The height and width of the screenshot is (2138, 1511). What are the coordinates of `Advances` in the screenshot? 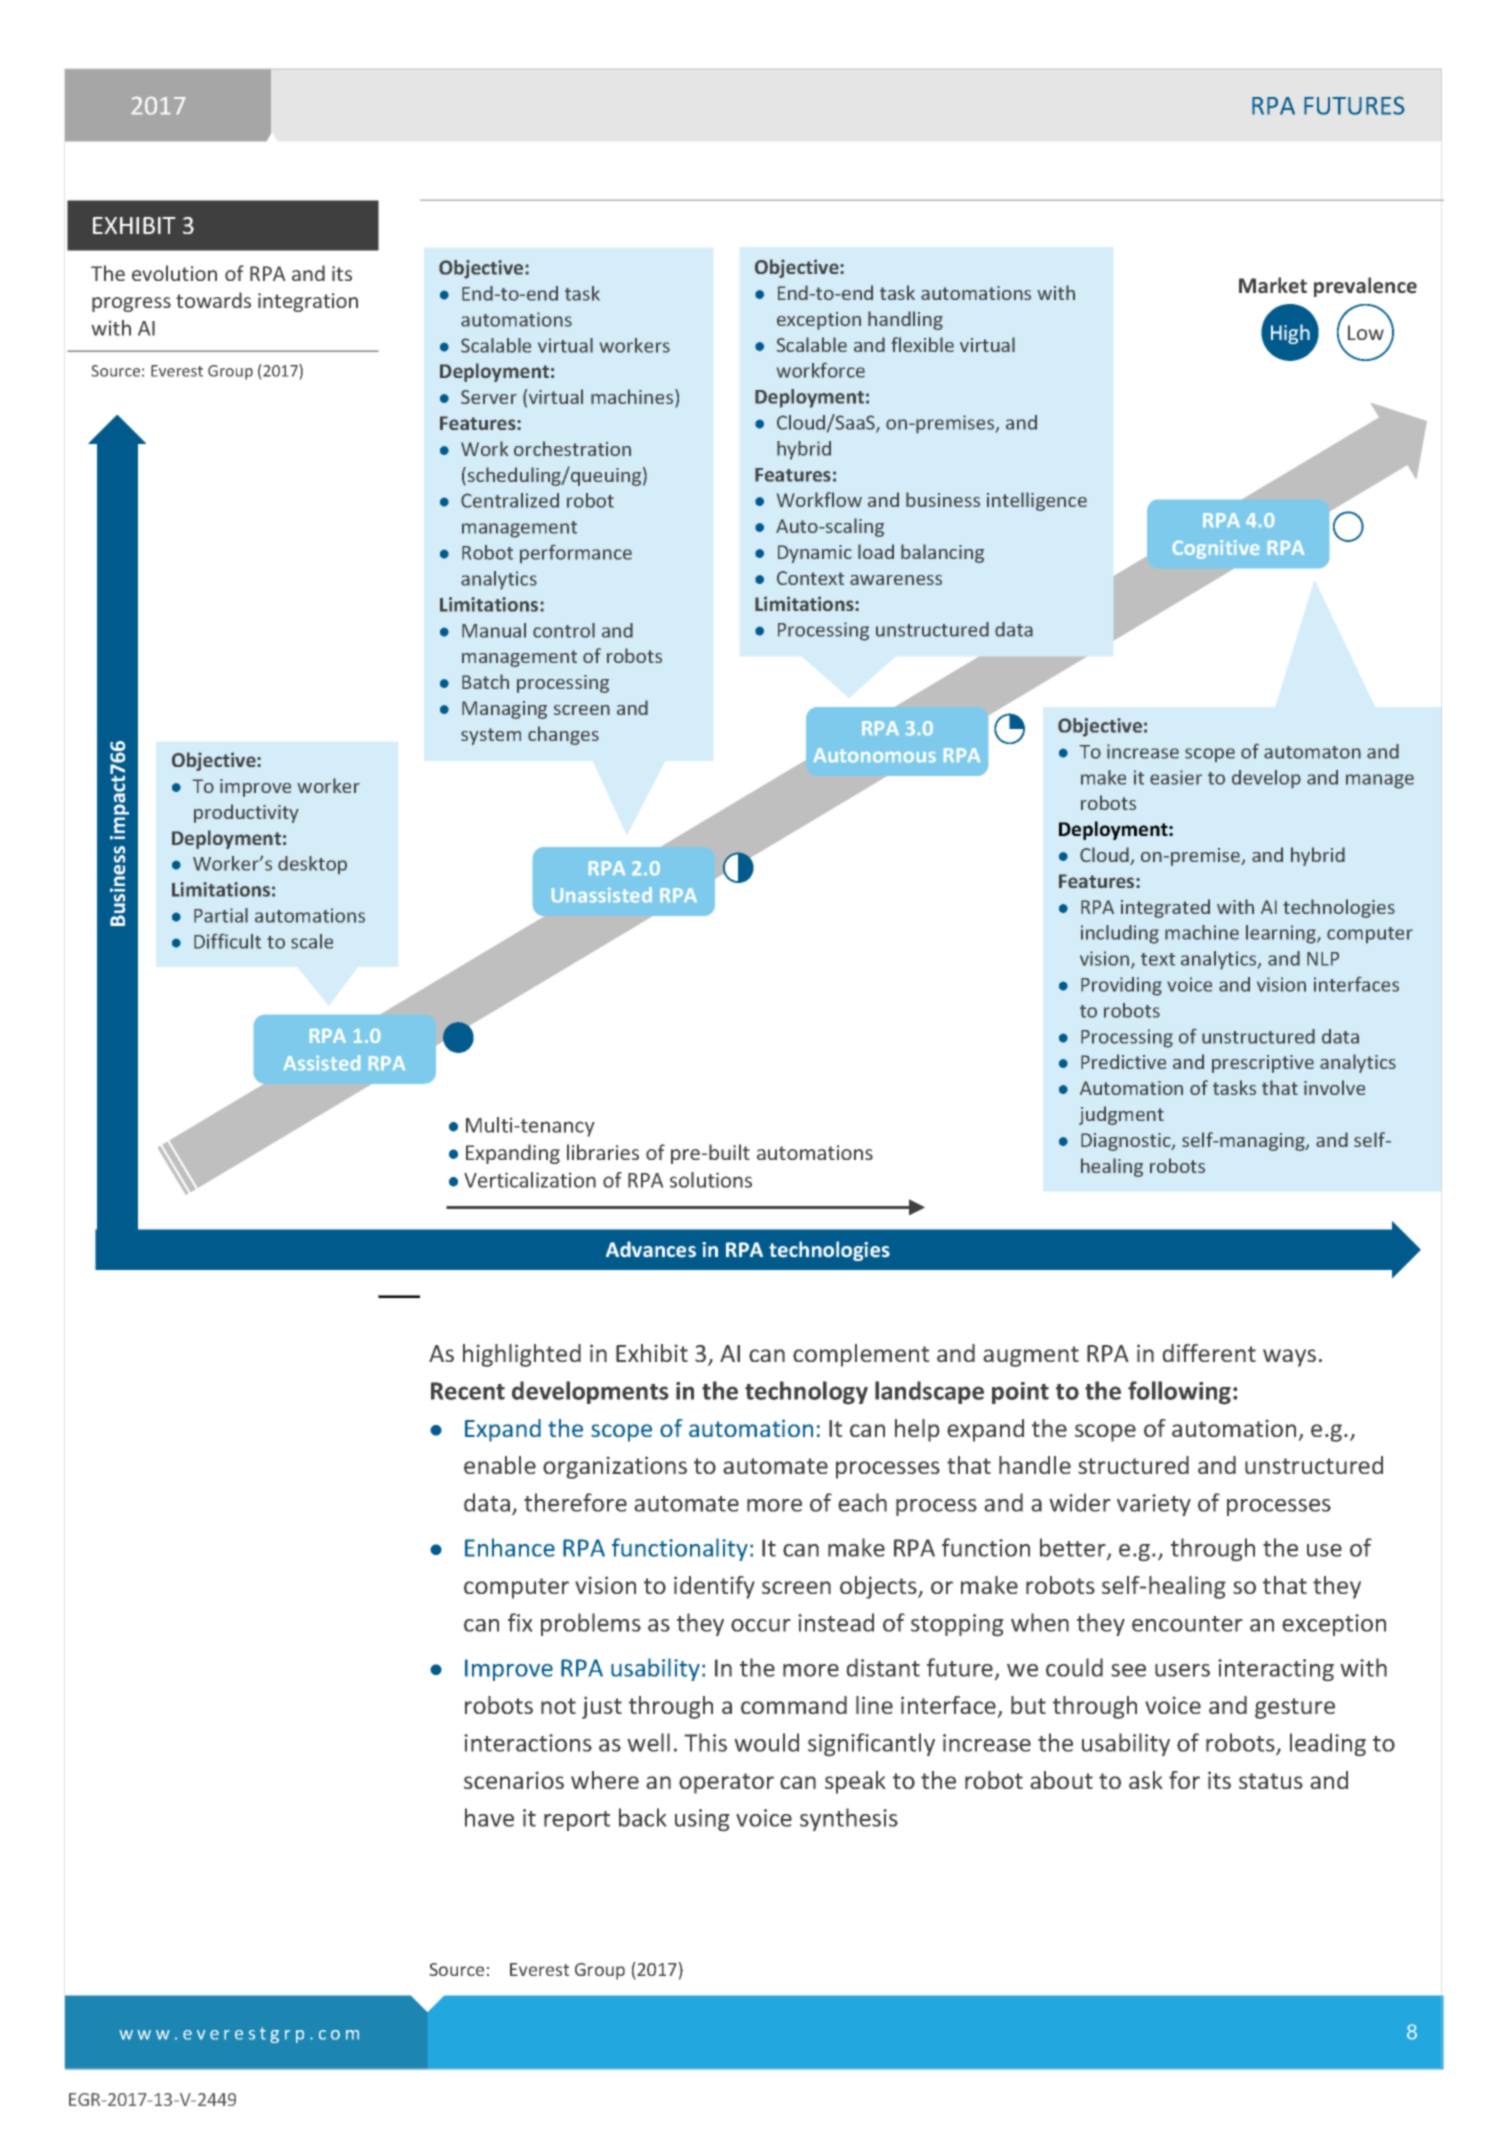 It's located at (651, 1249).
